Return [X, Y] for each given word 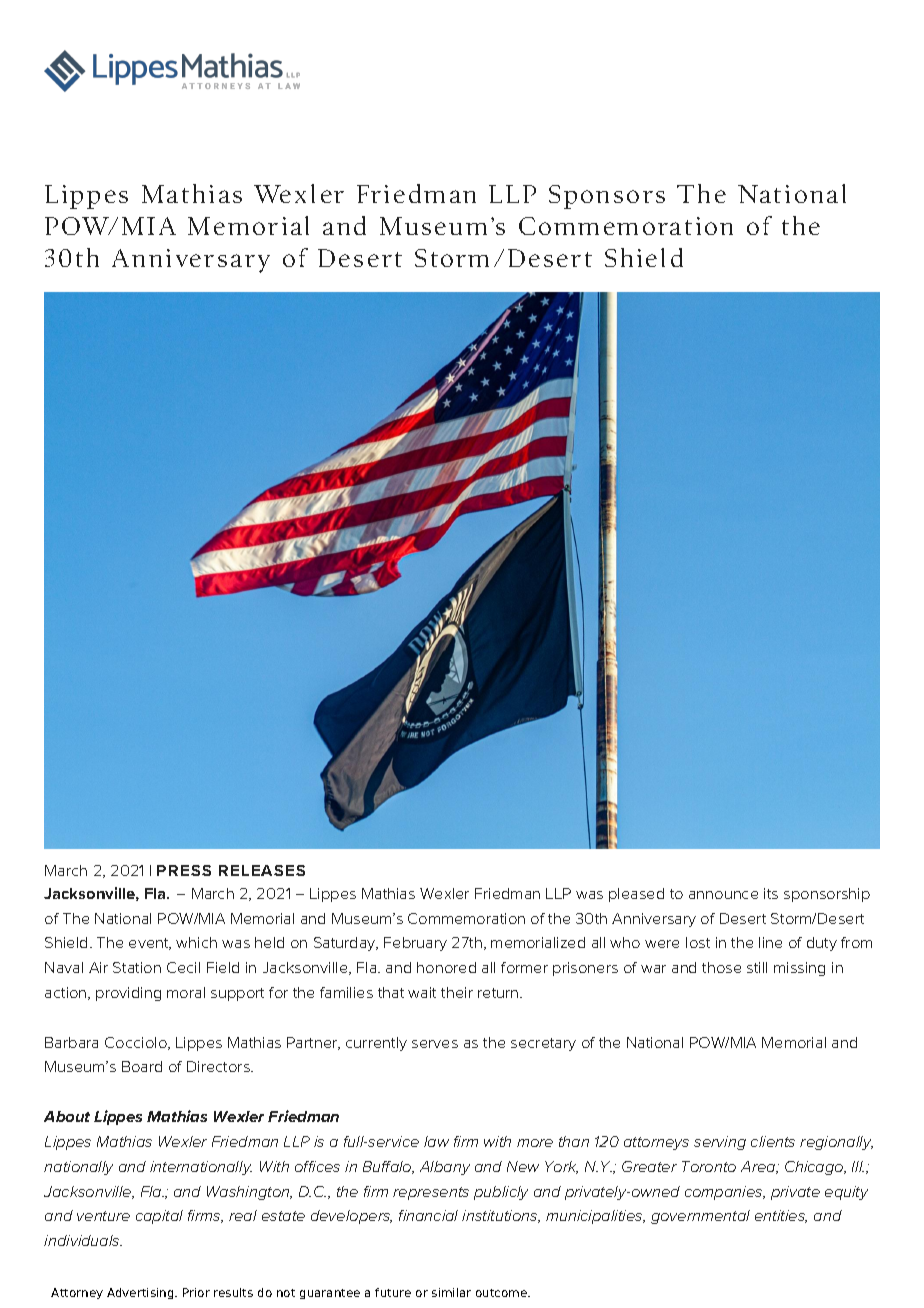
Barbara [71, 1042]
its [771, 893]
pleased [636, 895]
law [436, 1141]
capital [159, 1217]
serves [435, 1044]
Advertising [141, 1293]
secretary [543, 1044]
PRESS [184, 870]
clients [773, 1141]
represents [431, 1193]
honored [446, 967]
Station [137, 967]
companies [725, 1193]
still [757, 967]
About [67, 1116]
